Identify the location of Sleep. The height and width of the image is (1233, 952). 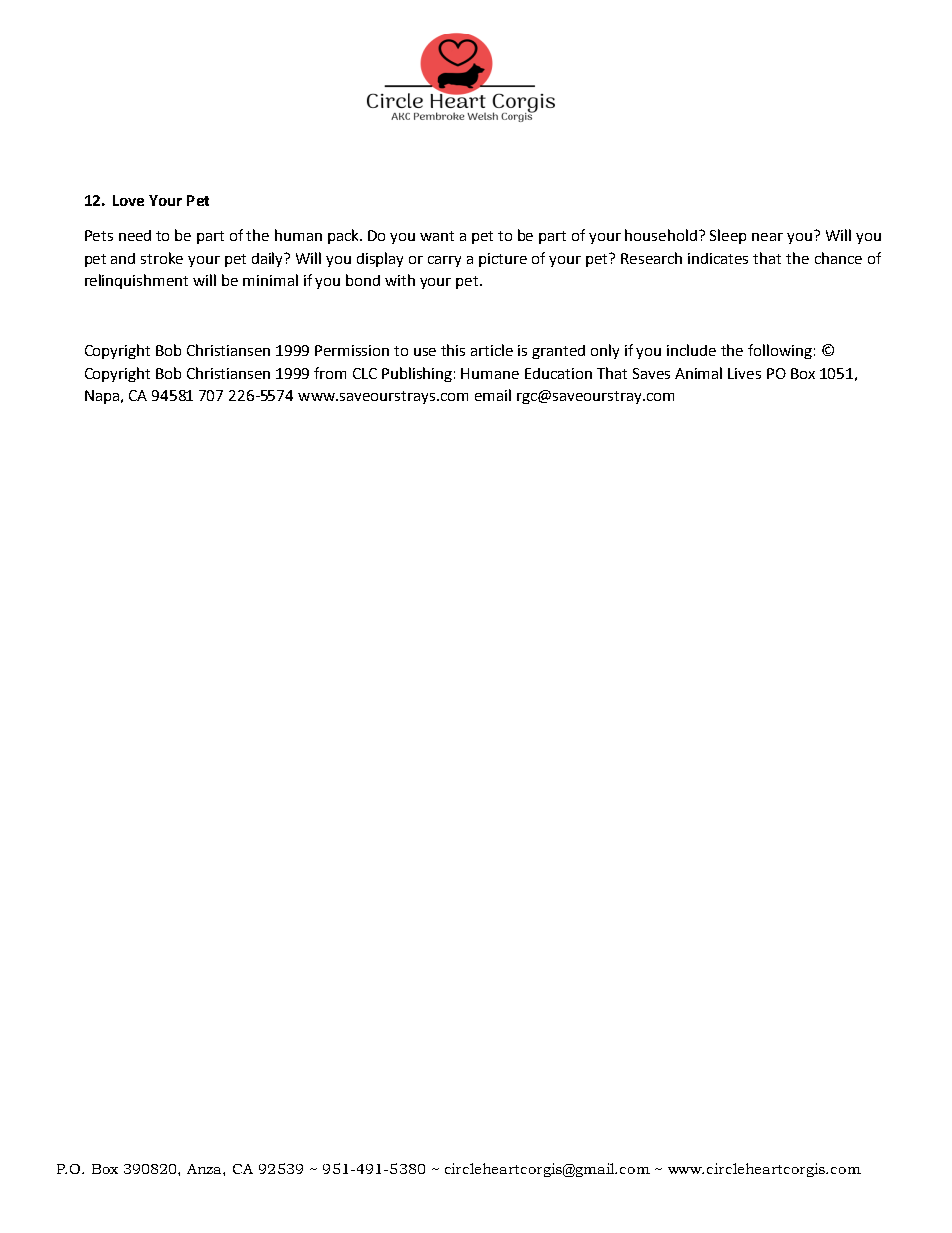
(728, 236).
